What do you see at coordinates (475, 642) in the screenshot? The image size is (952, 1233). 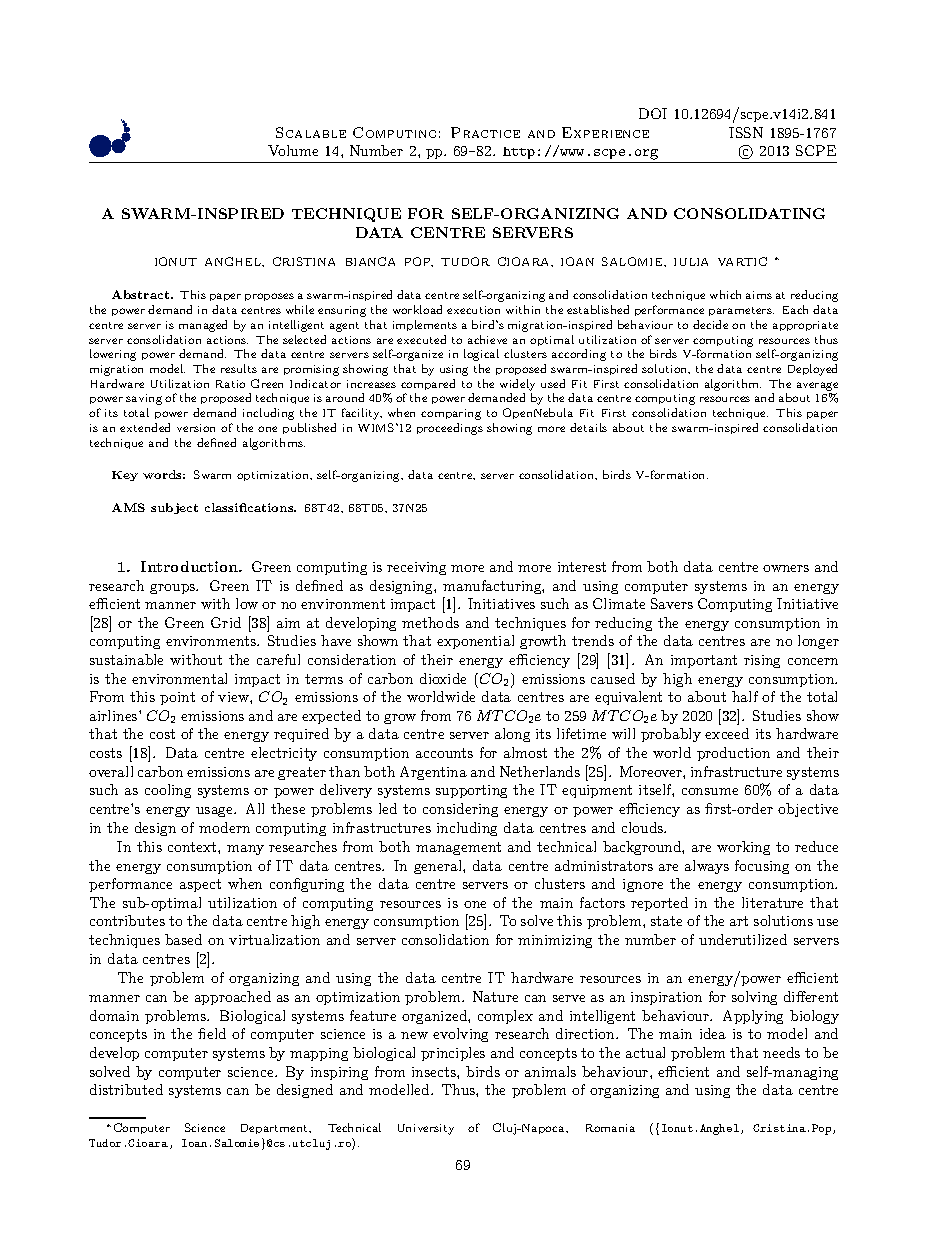 I see `exponential` at bounding box center [475, 642].
